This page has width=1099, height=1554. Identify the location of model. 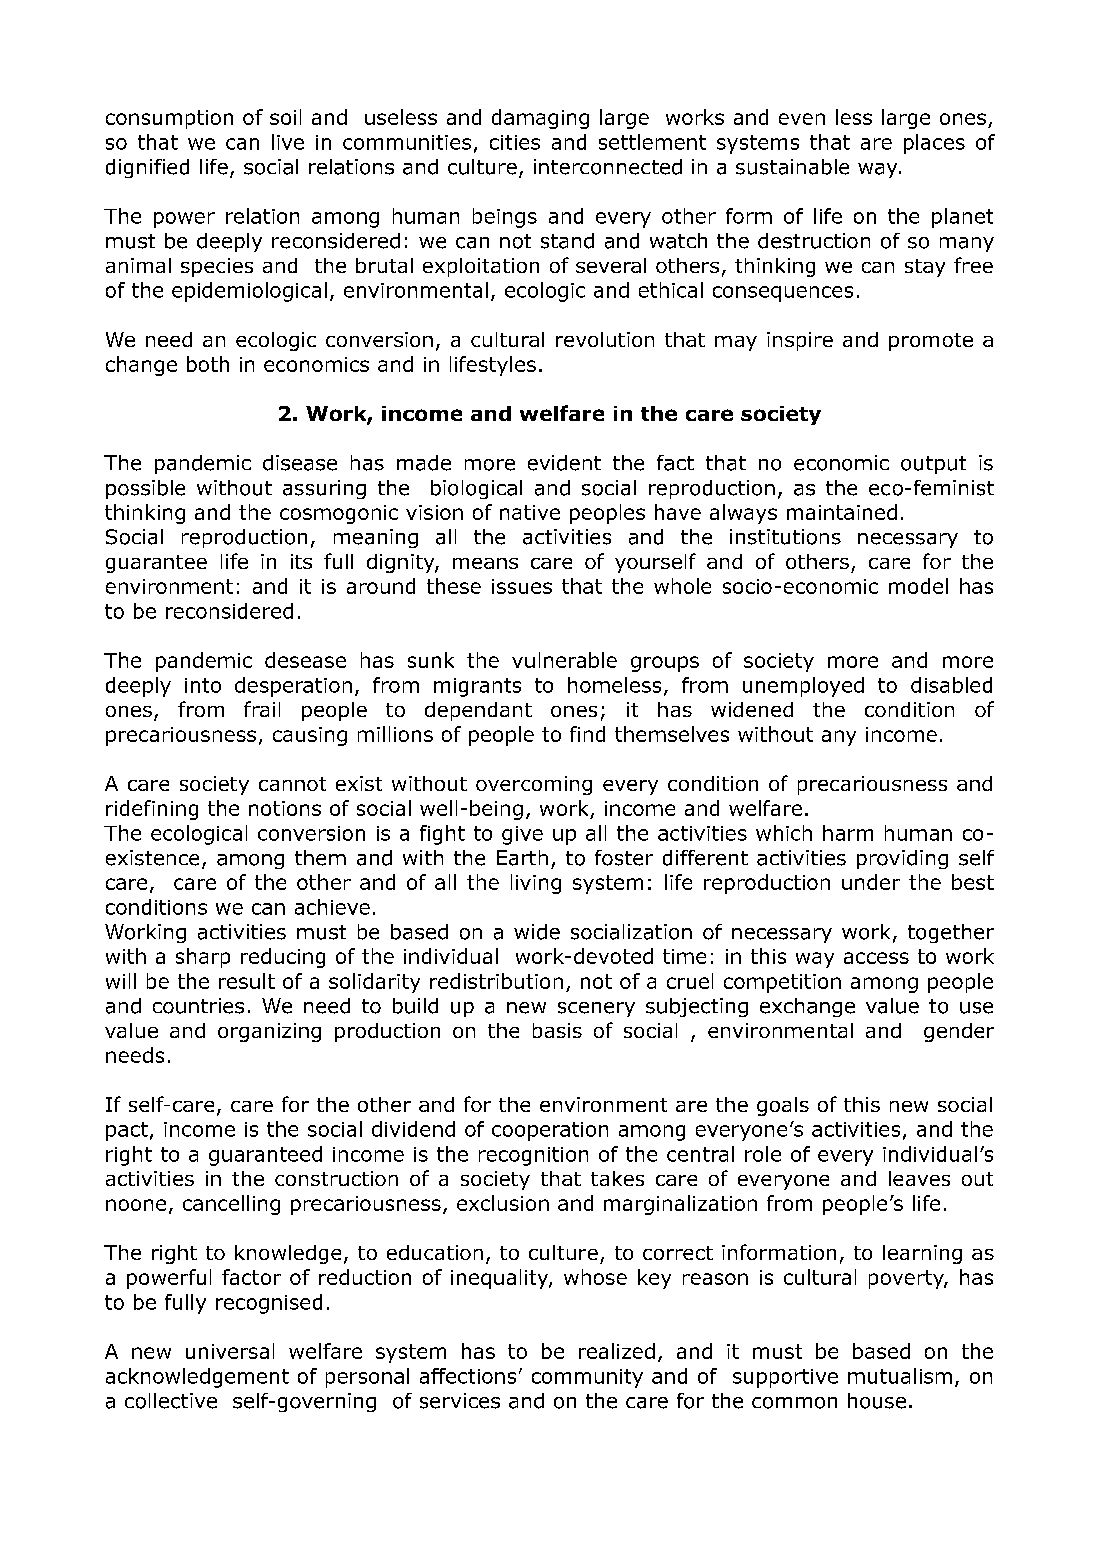
(918, 586).
